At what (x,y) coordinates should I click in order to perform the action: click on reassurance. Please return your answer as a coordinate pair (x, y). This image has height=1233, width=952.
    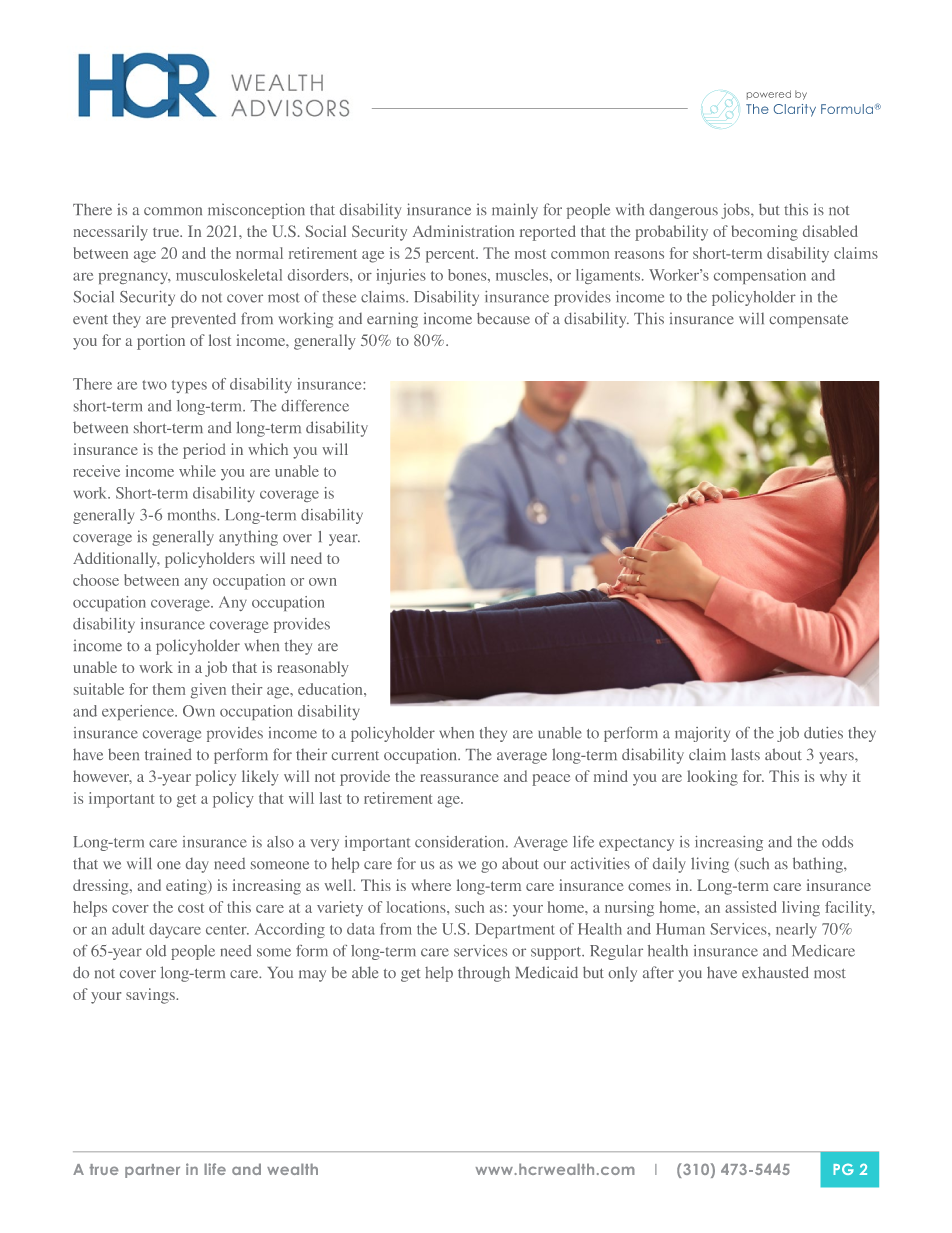
    Looking at the image, I should click on (459, 778).
